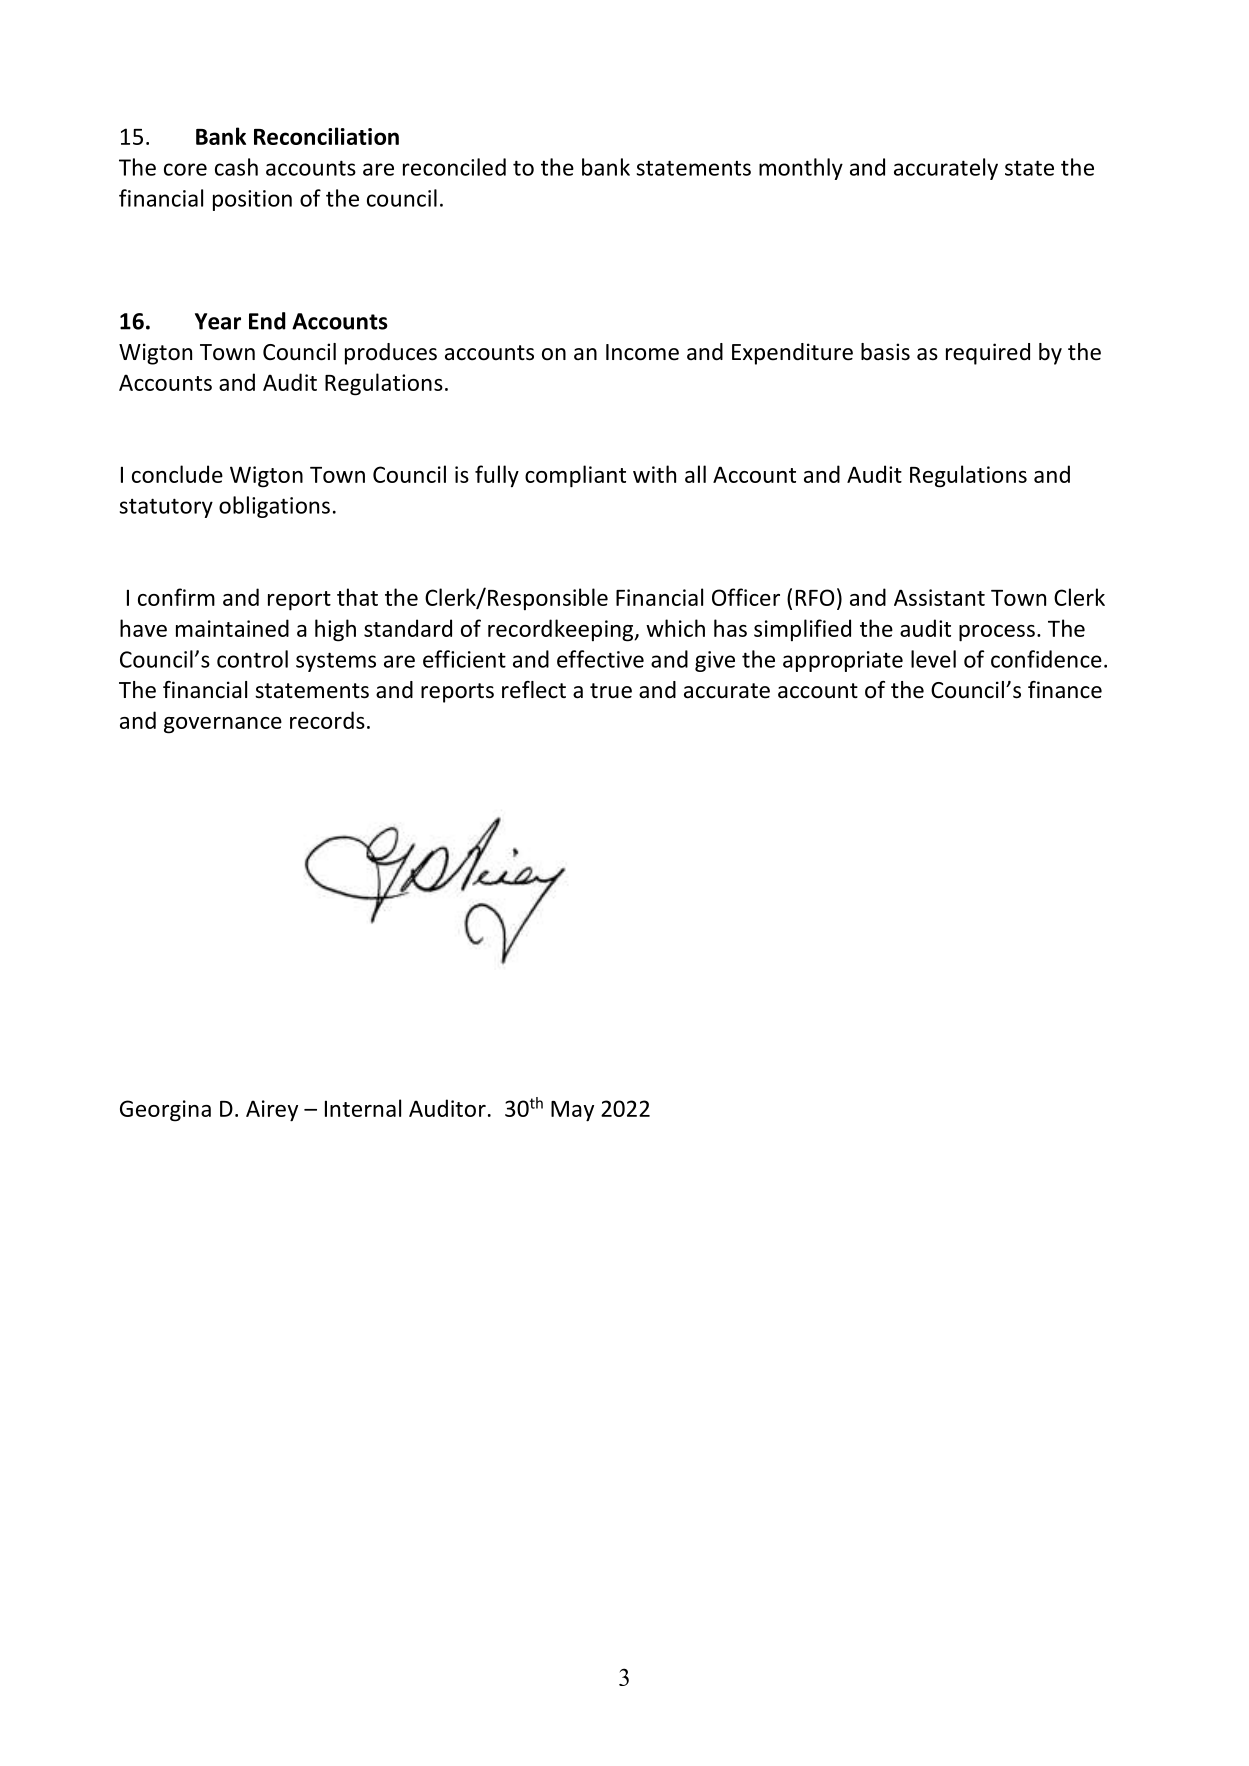 This image has width=1249, height=1766. Describe the element at coordinates (236, 167) in the image. I see `cash` at that location.
